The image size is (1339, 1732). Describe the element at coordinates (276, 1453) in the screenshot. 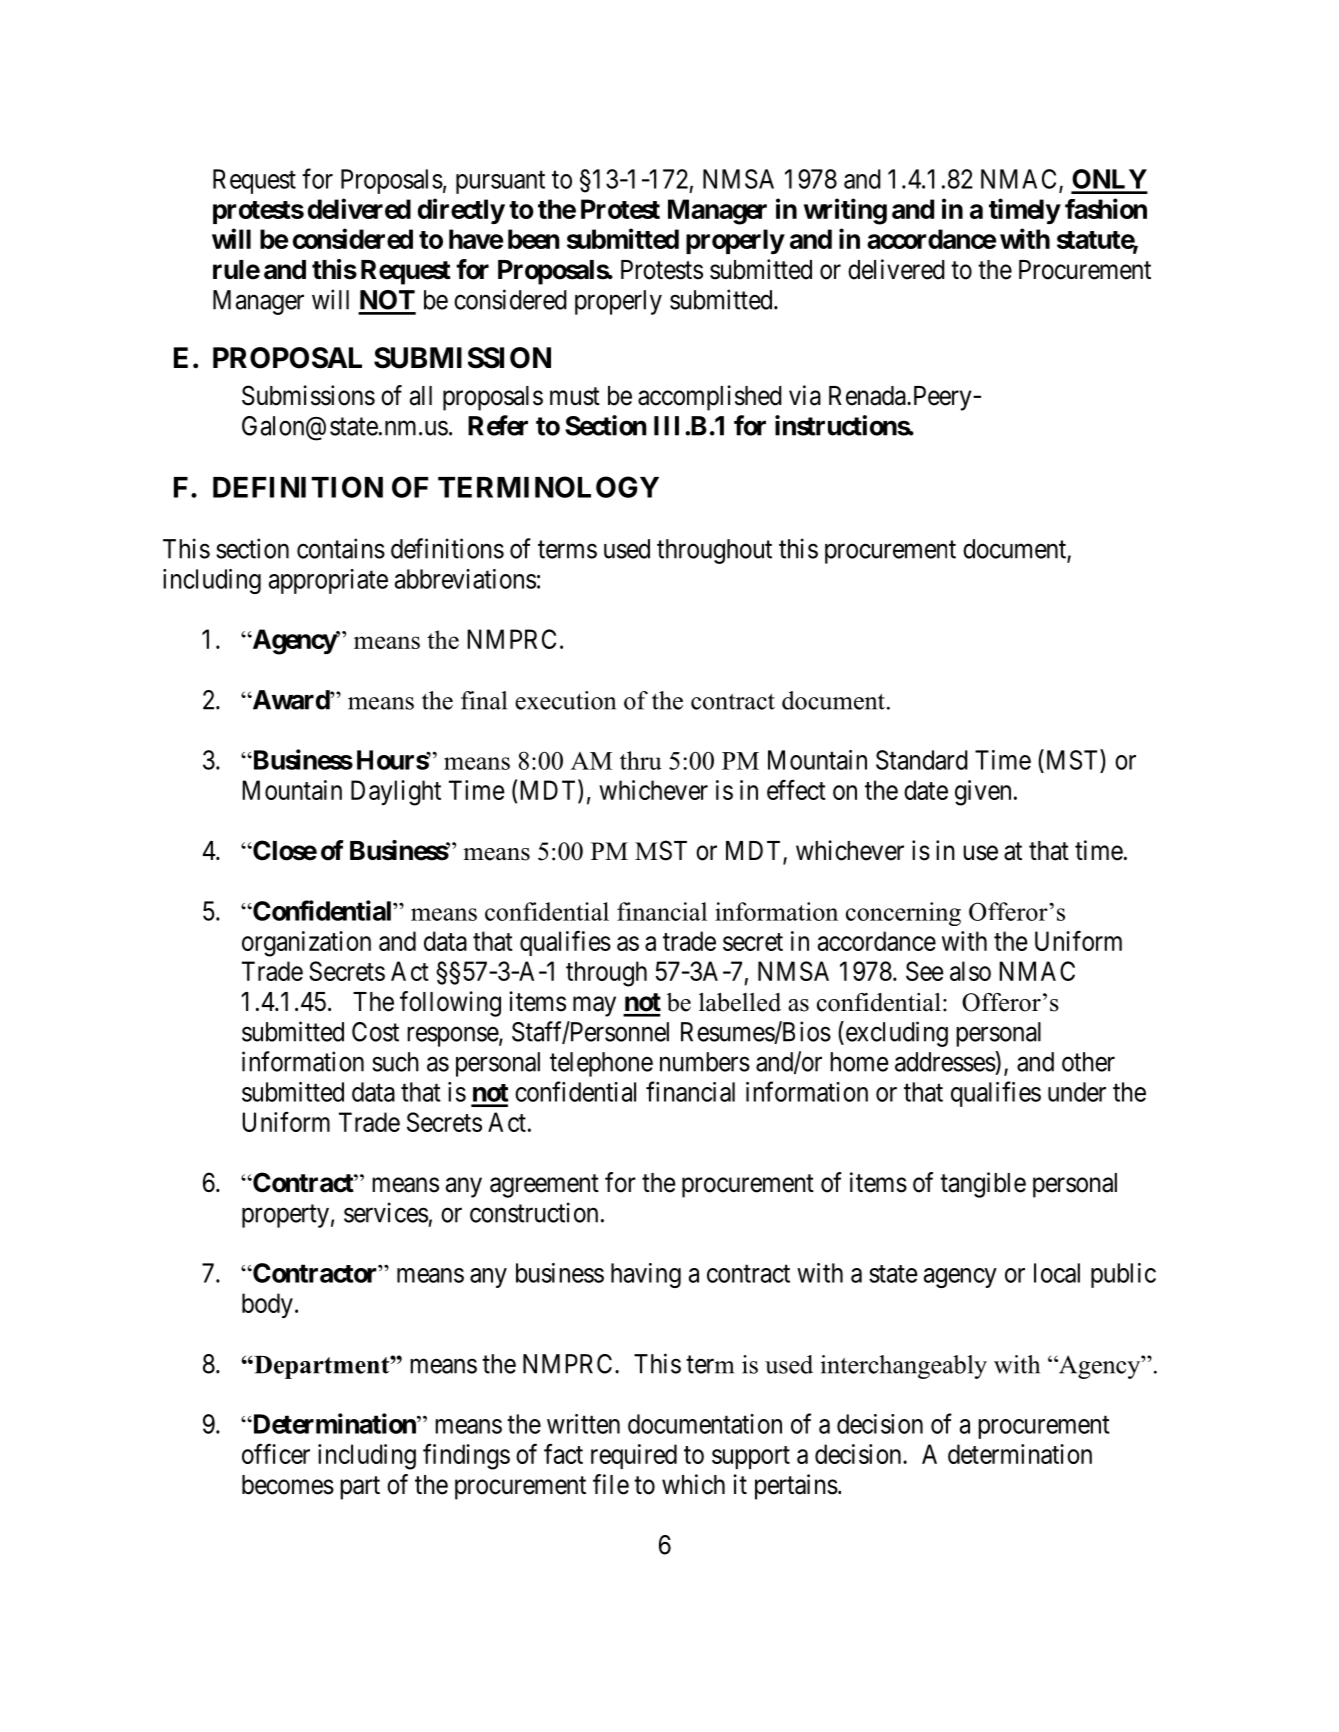

I see `officer` at that location.
